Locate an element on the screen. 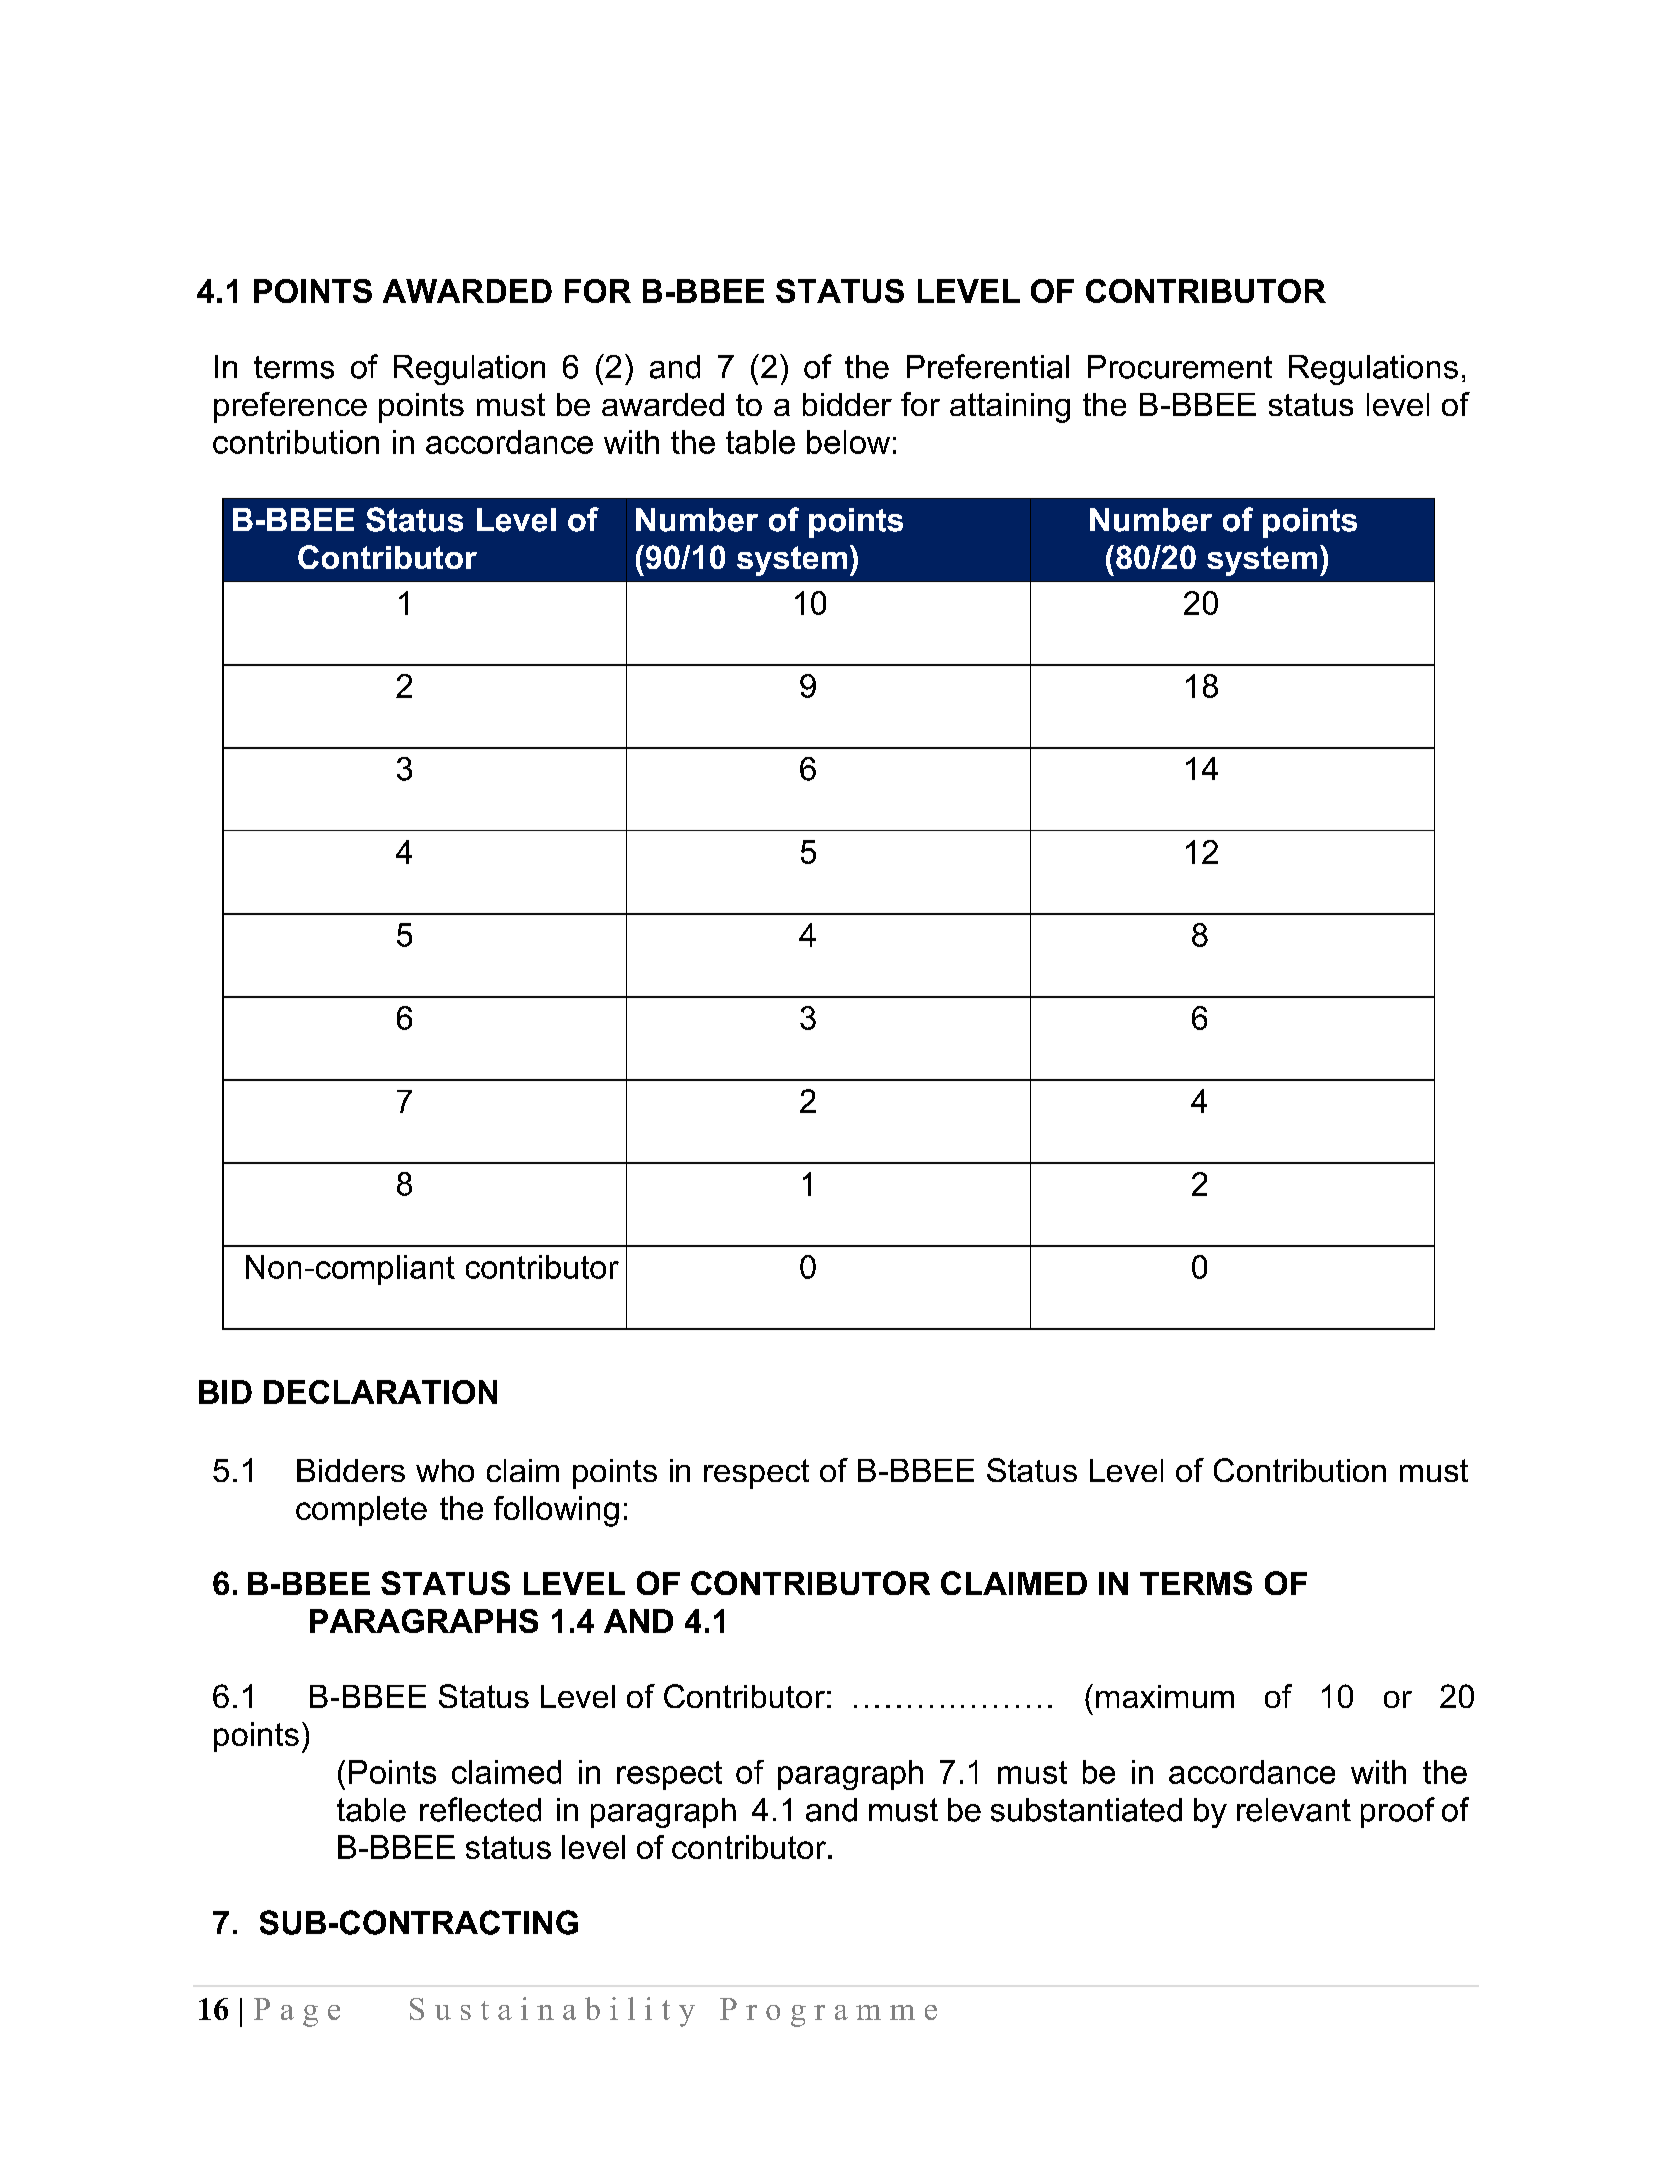  preference is located at coordinates (290, 407).
